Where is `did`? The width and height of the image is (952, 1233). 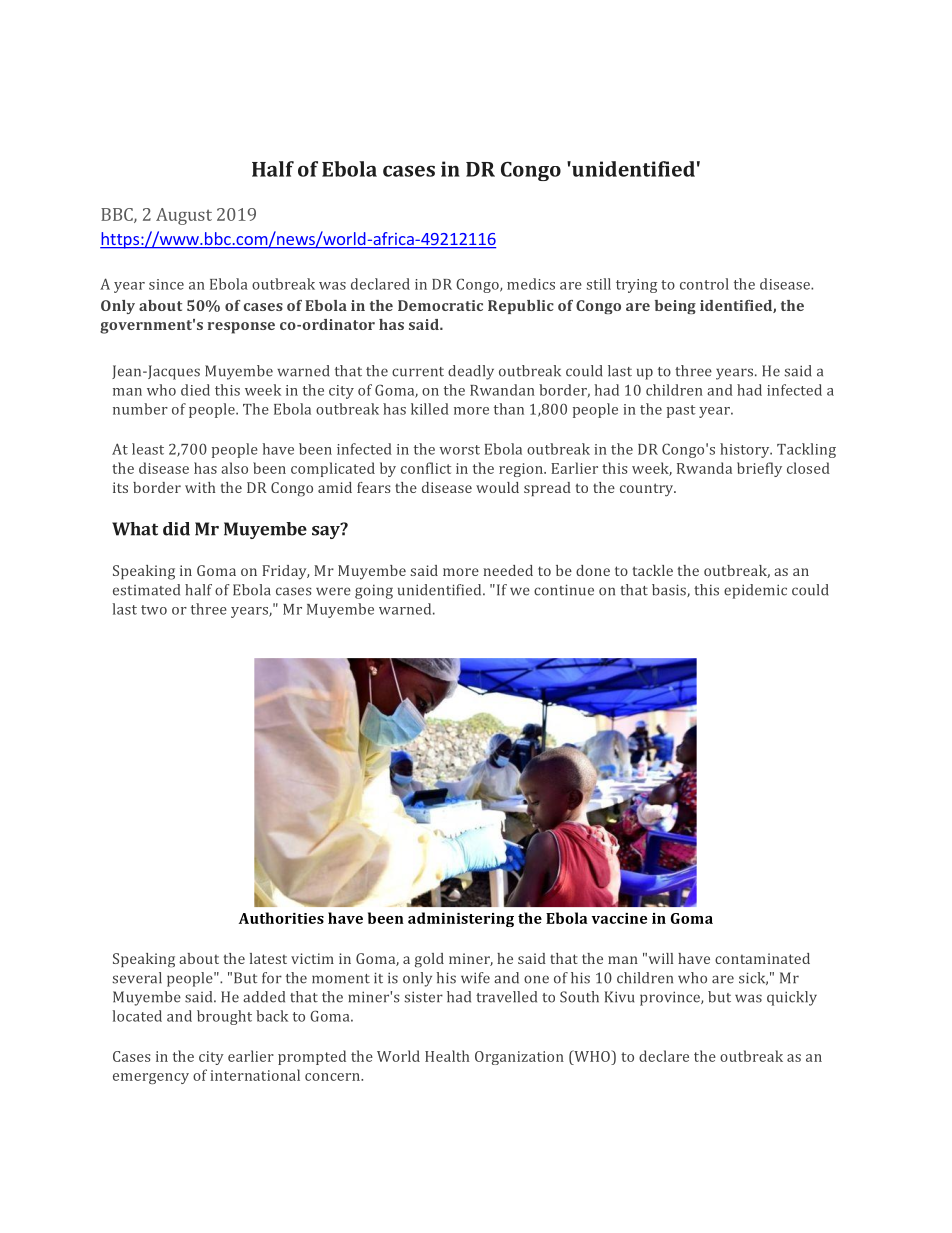 did is located at coordinates (176, 529).
